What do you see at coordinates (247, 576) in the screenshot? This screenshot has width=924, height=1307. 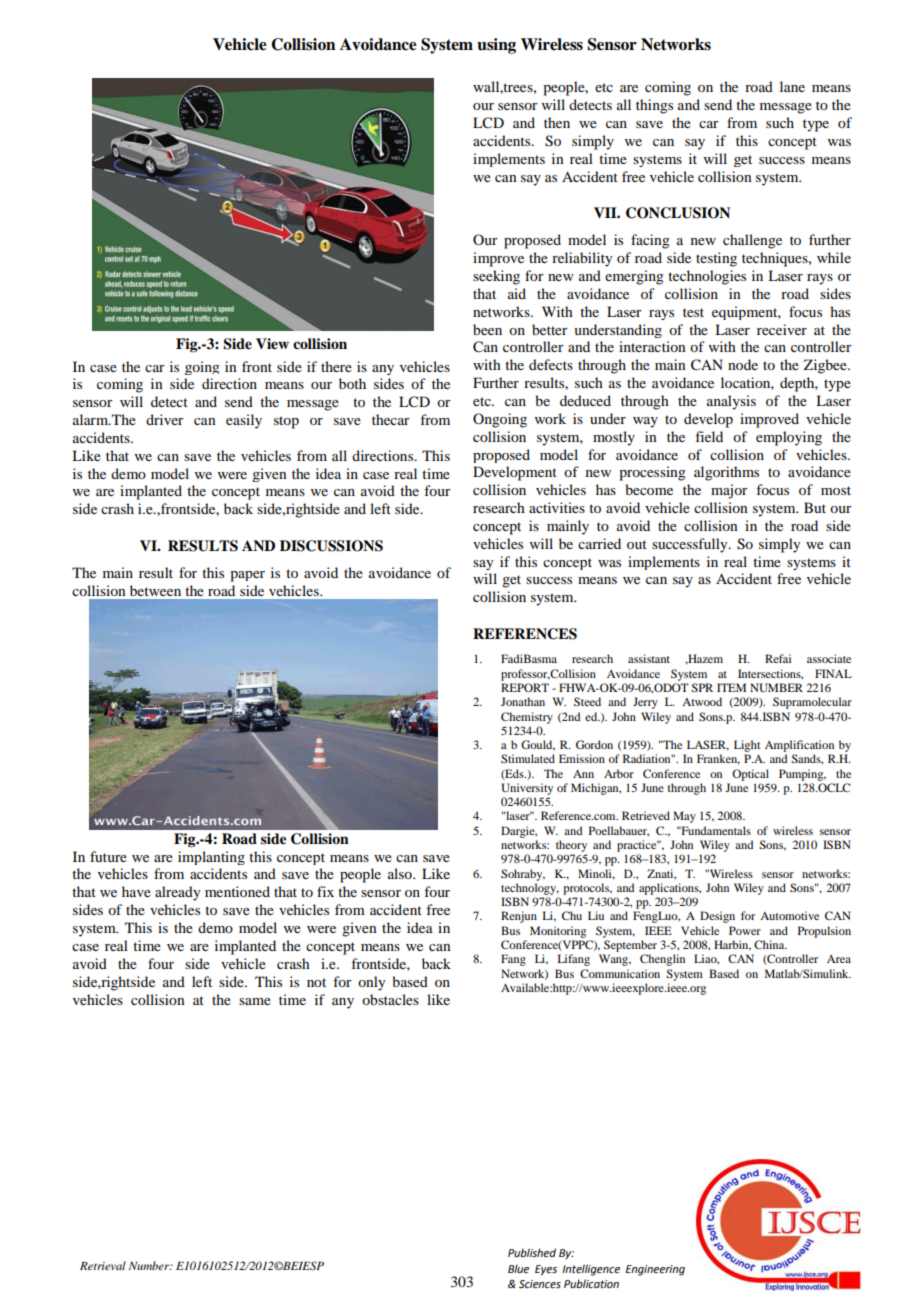 I see `paper` at bounding box center [247, 576].
